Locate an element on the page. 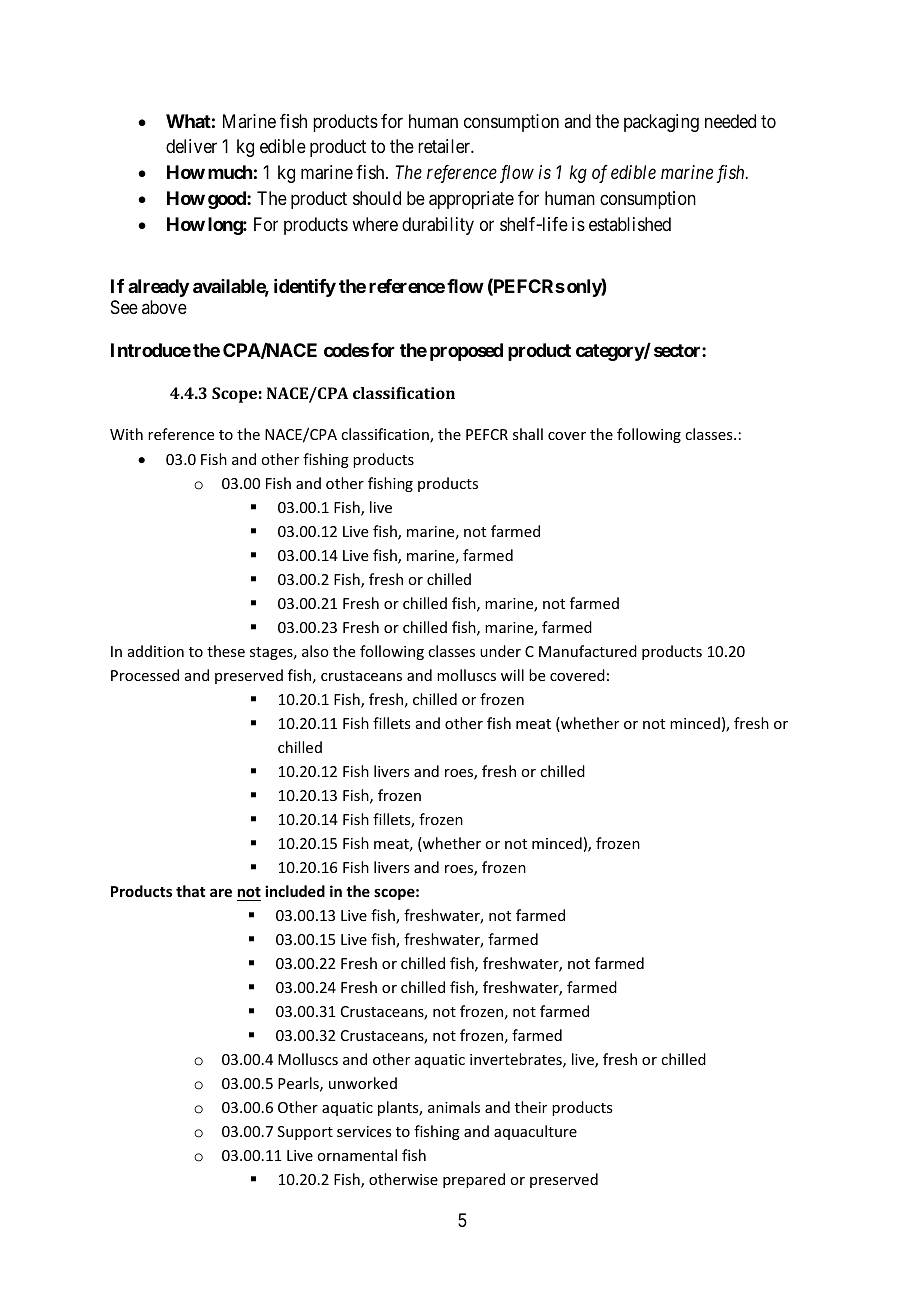  Support is located at coordinates (305, 1133).
